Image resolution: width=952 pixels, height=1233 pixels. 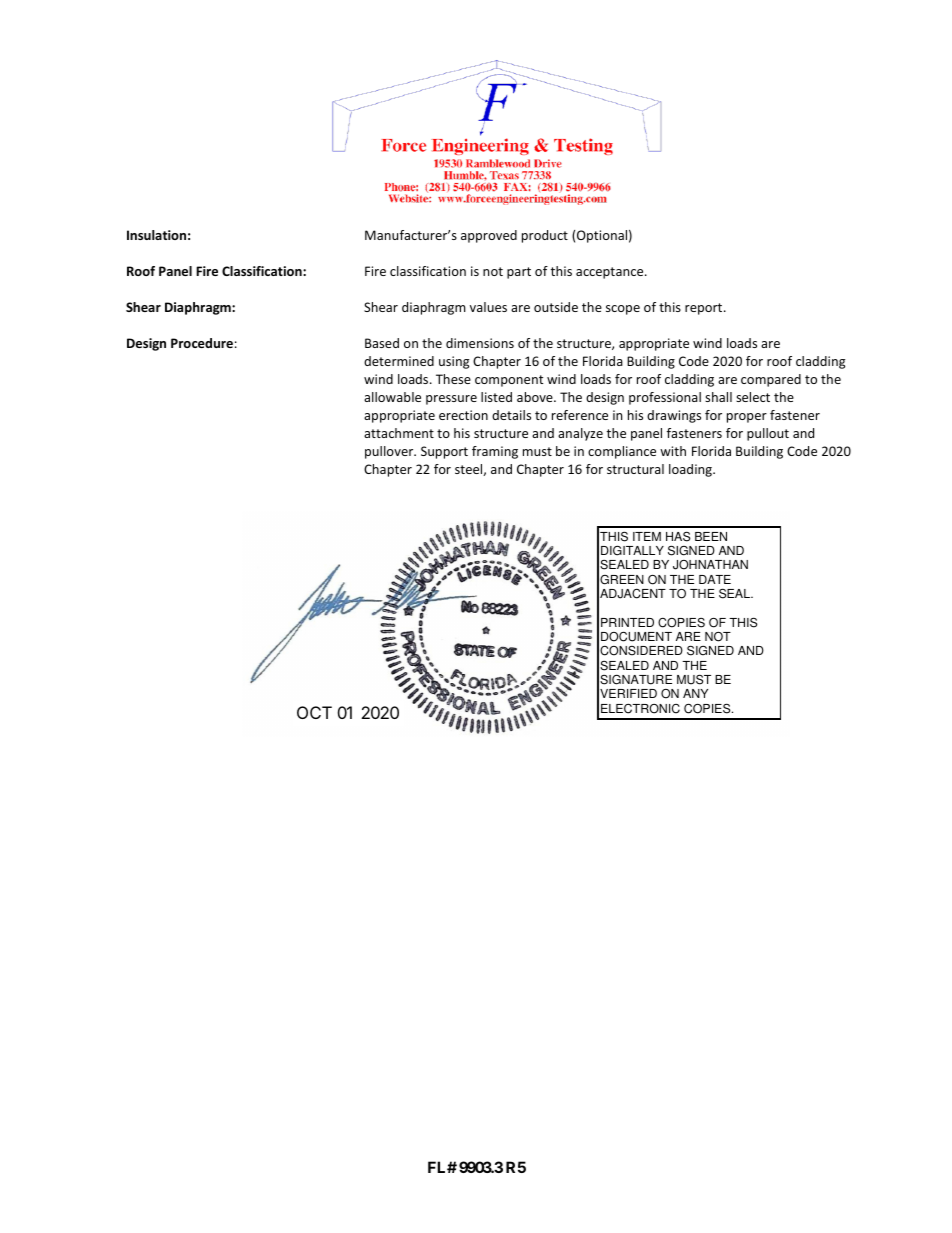 I want to click on compared, so click(x=771, y=380).
